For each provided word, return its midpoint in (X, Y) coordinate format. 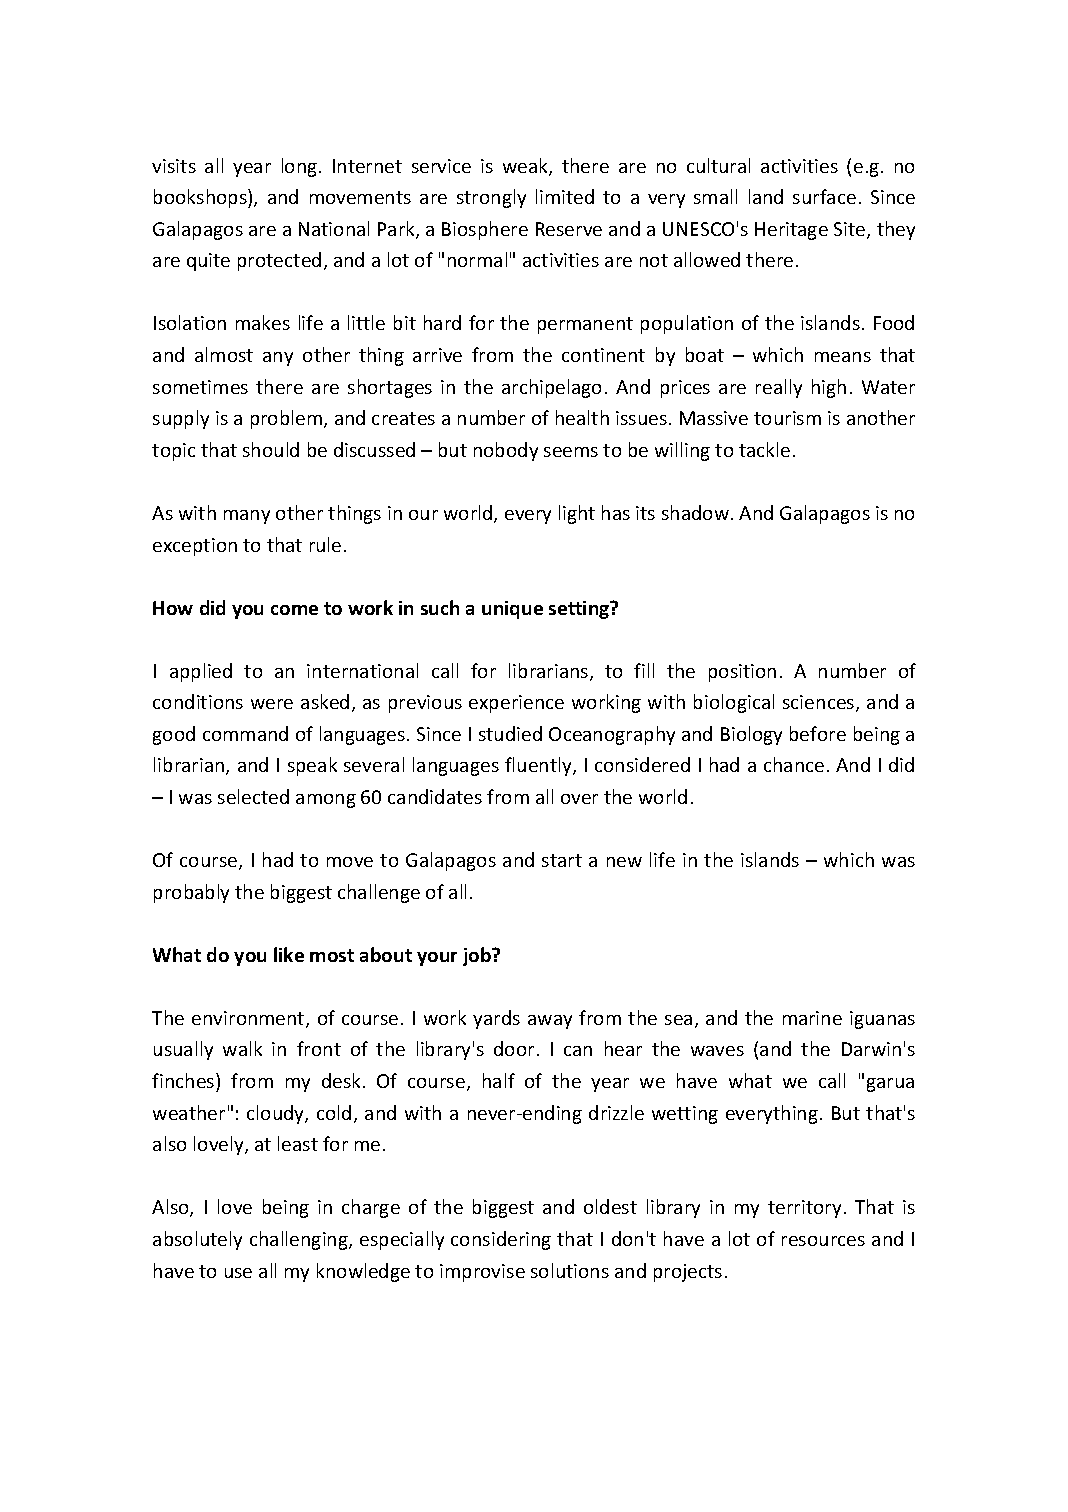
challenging (300, 1240)
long (301, 167)
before (818, 733)
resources (823, 1241)
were (272, 704)
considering (501, 1240)
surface (824, 196)
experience (516, 704)
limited (565, 196)
